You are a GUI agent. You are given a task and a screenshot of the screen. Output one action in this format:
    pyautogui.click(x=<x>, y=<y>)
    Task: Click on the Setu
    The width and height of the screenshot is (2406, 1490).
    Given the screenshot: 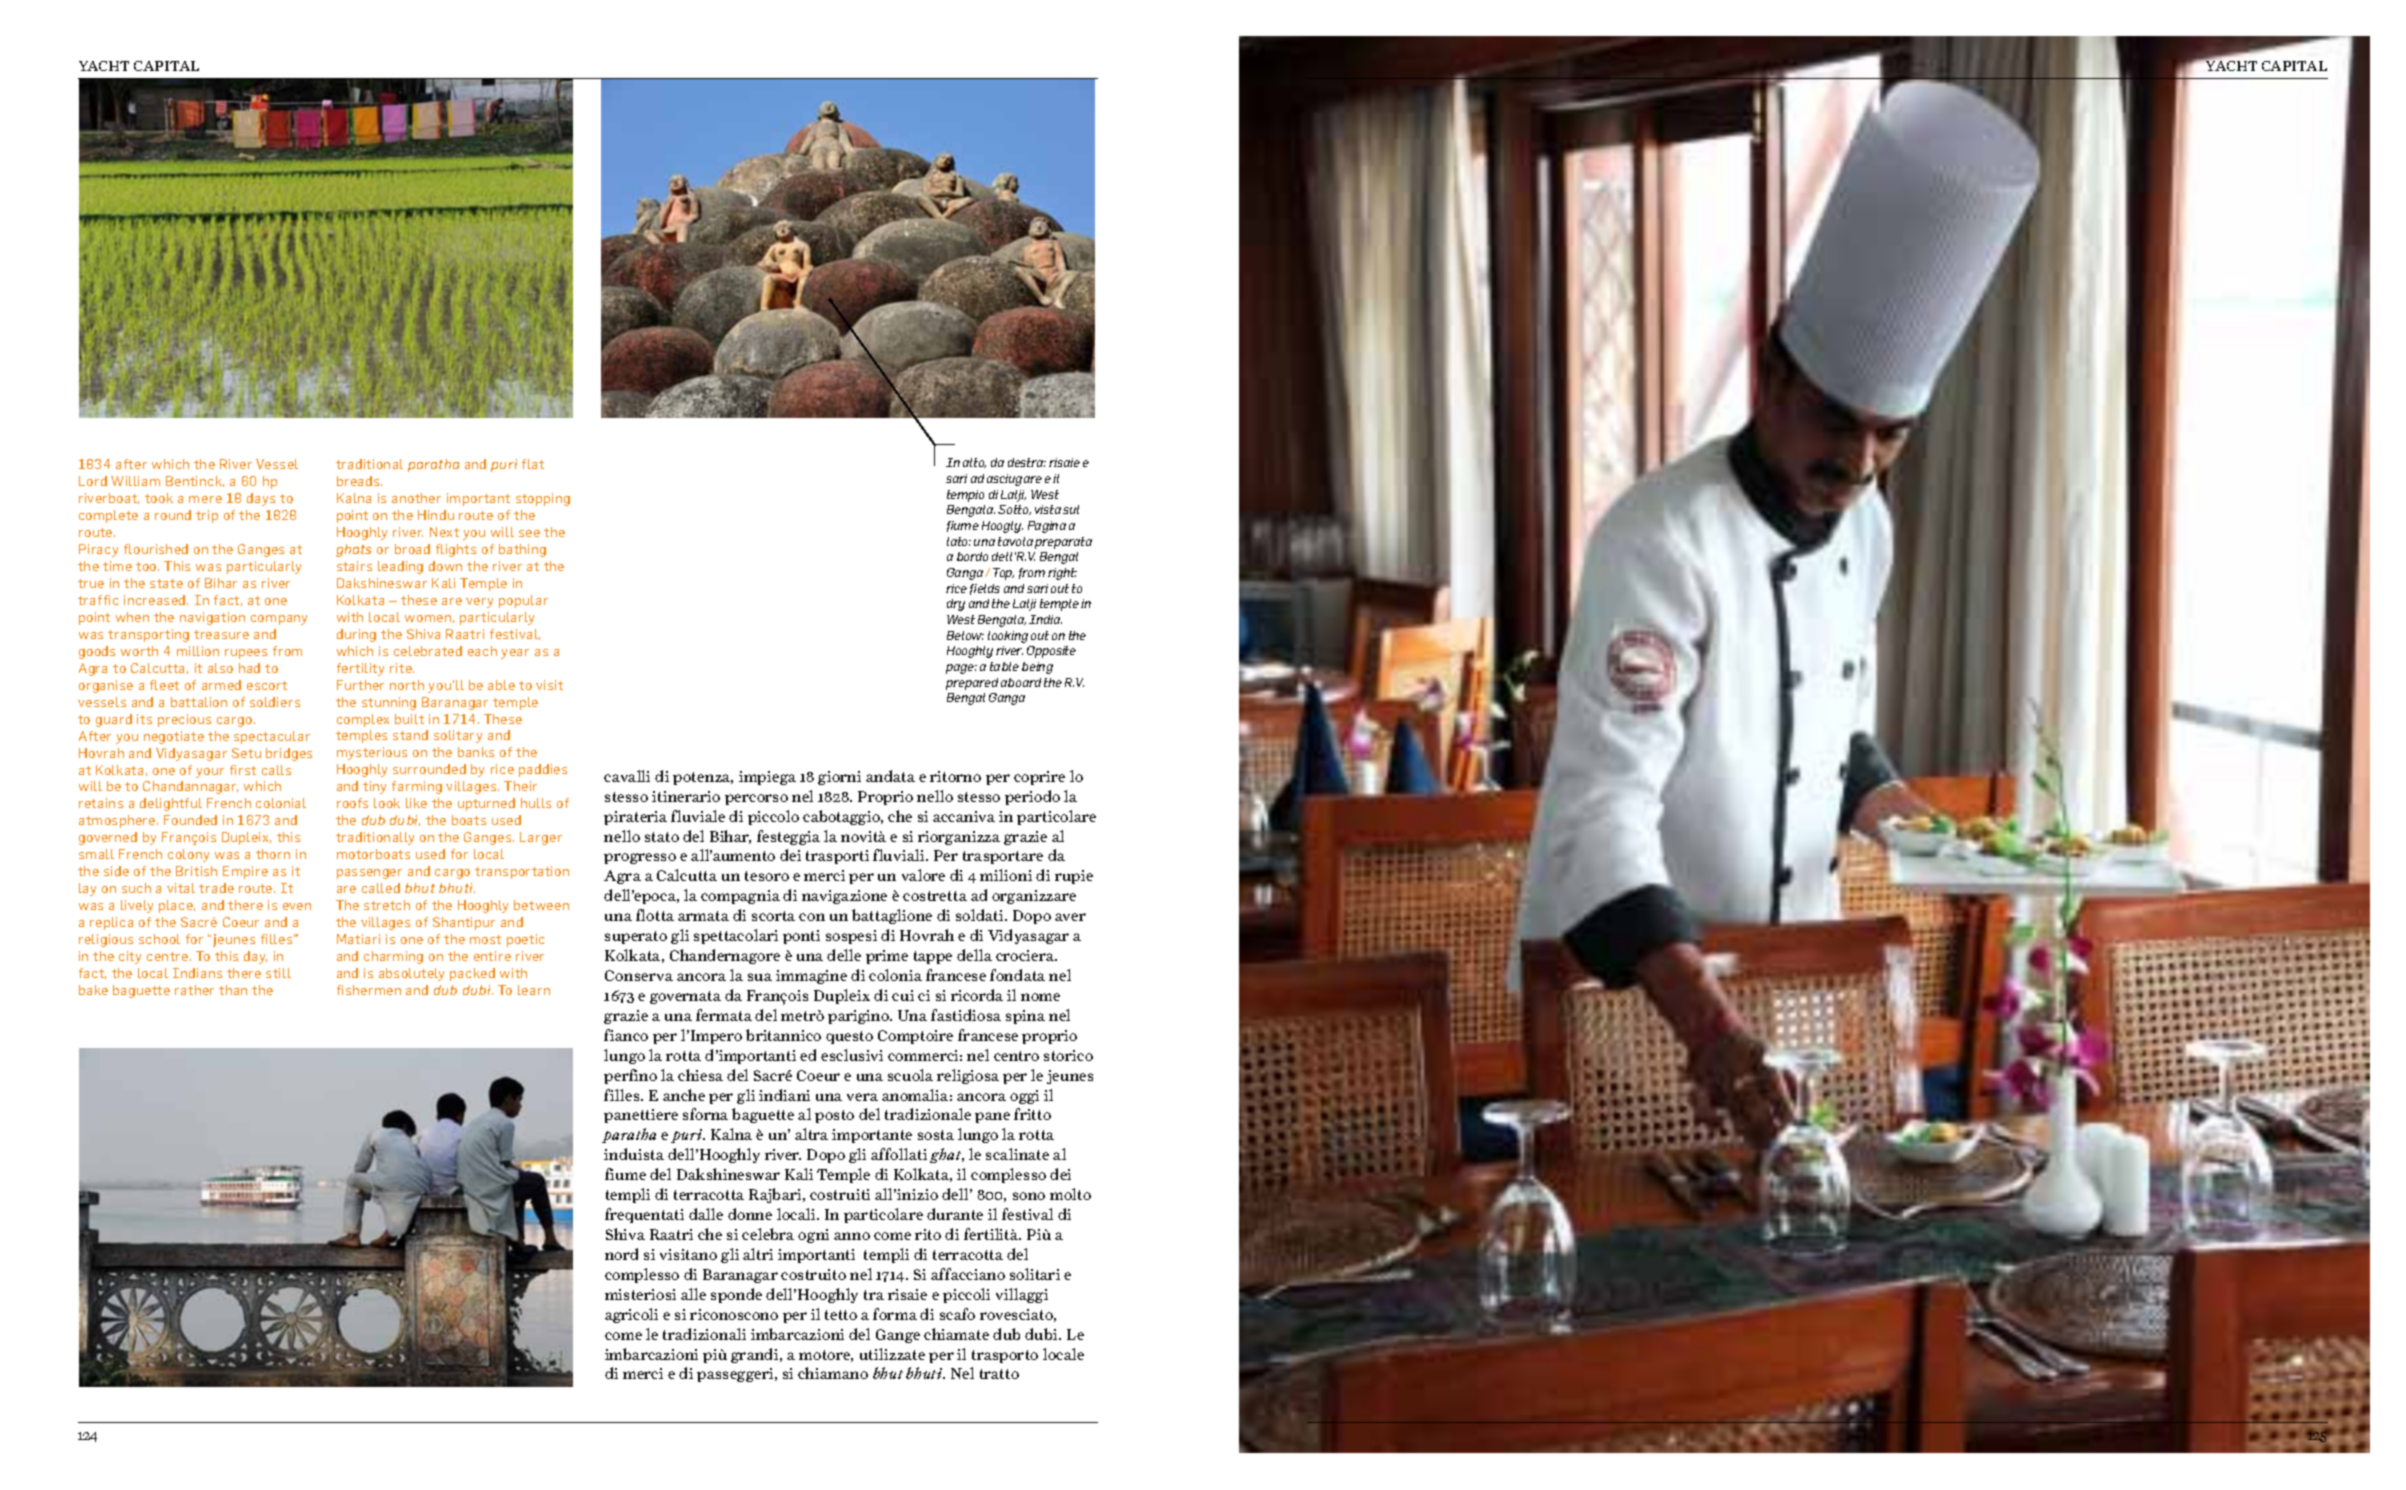 What is the action you would take?
    pyautogui.click(x=246, y=753)
